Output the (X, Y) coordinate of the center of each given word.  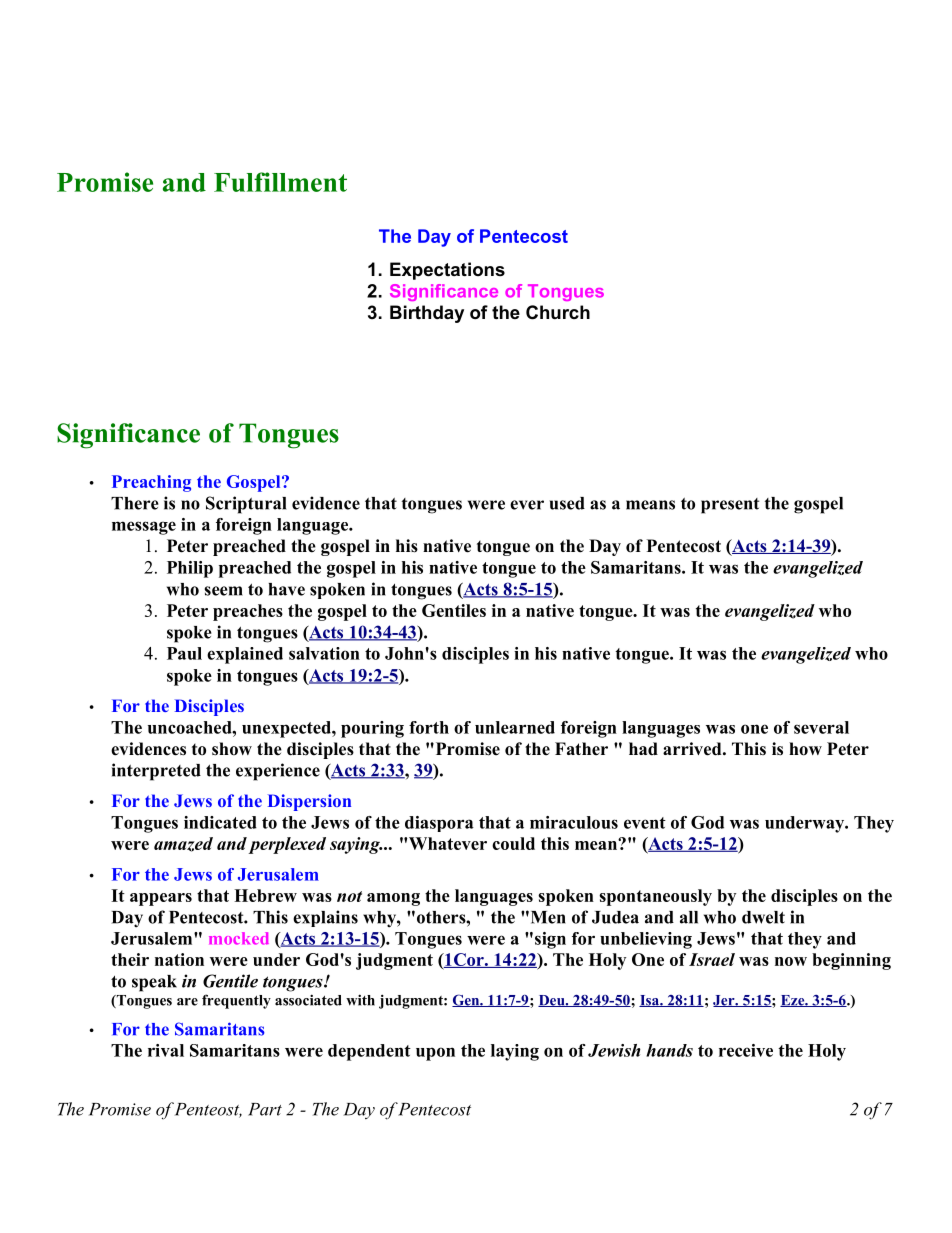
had (643, 749)
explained (245, 655)
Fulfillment (280, 182)
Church (558, 312)
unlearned (515, 727)
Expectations (447, 271)
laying (515, 1052)
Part (265, 1109)
